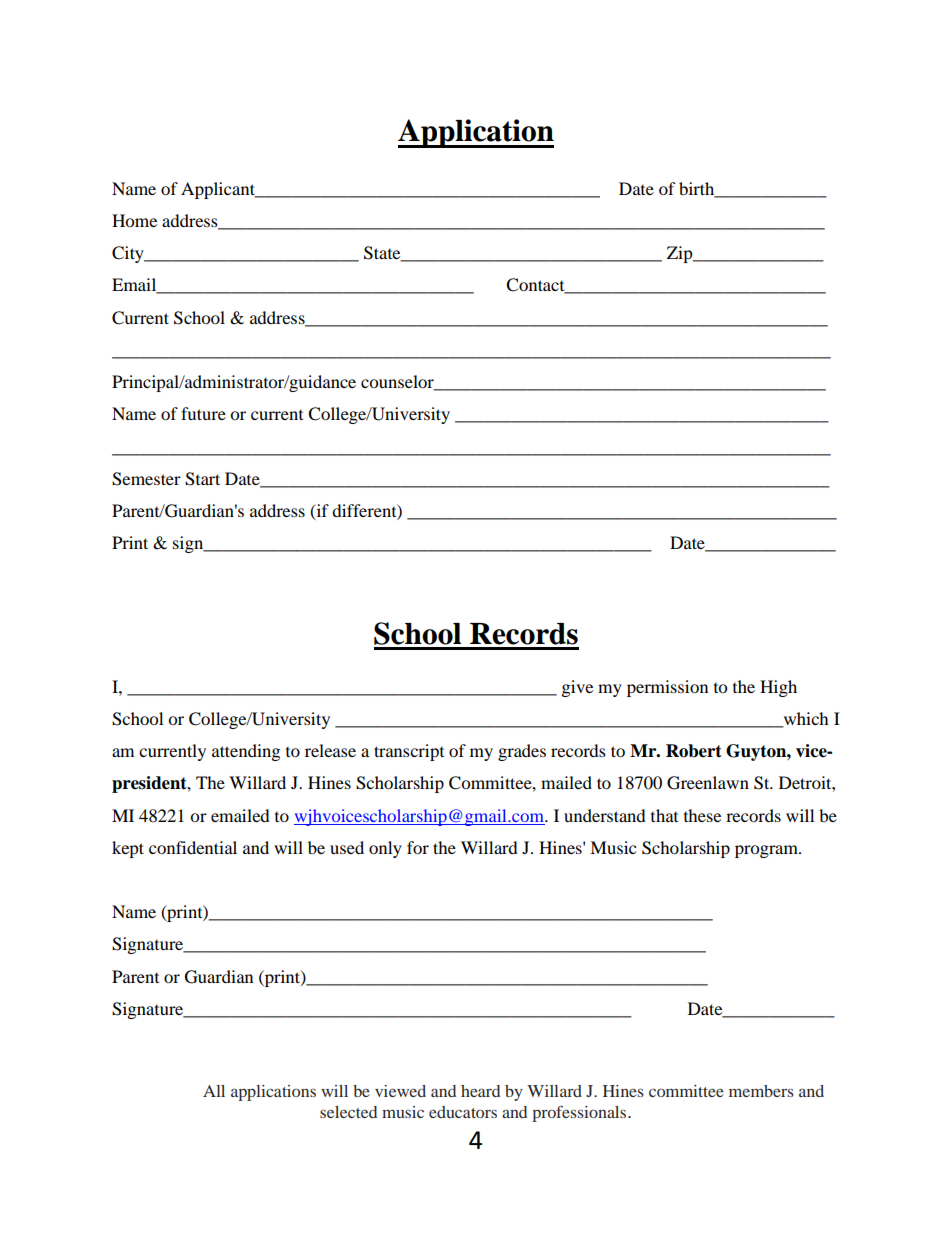 The width and height of the image is (952, 1233). Describe the element at coordinates (480, 1091) in the image. I see `heard` at that location.
